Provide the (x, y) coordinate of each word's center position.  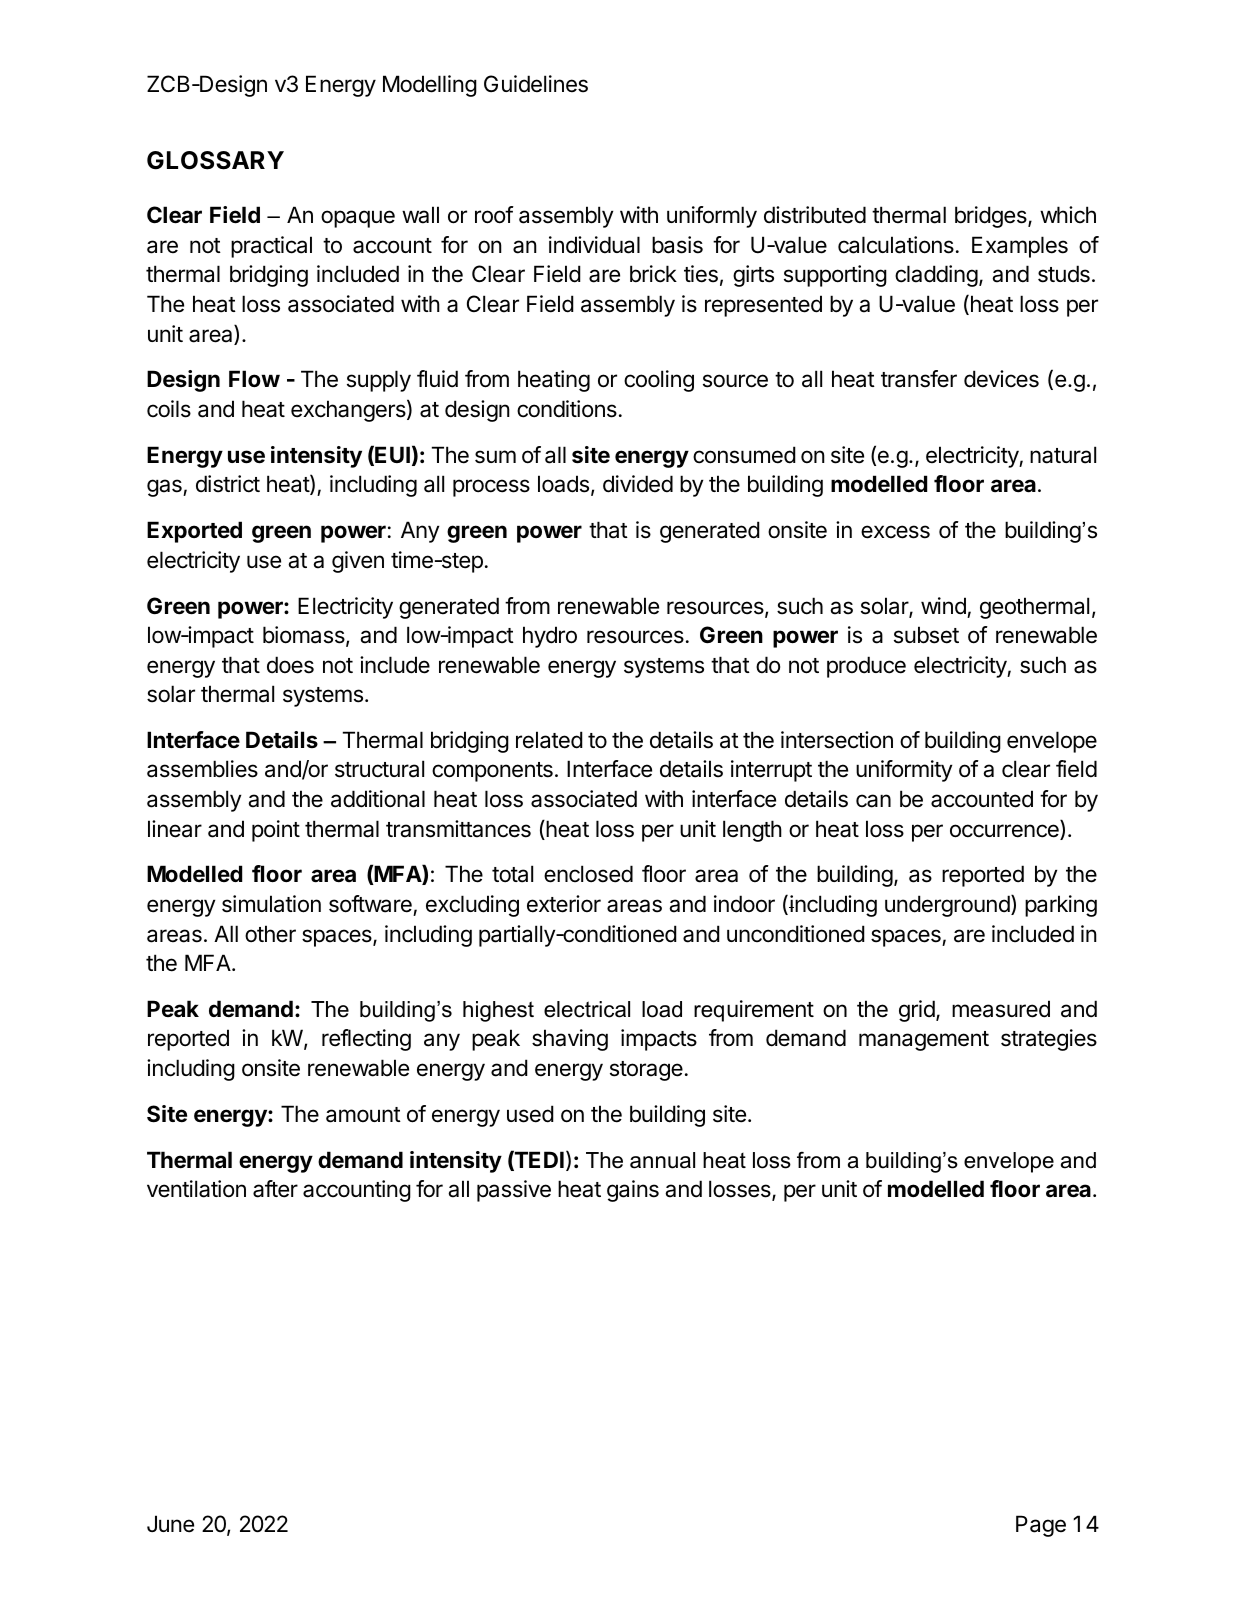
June (170, 1524)
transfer (919, 379)
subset (926, 635)
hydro (550, 637)
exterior (564, 904)
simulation (271, 904)
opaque (358, 219)
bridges (992, 217)
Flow (254, 378)
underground (947, 906)
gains (633, 1191)
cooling (659, 381)
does (290, 665)
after (275, 1189)
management (924, 1041)
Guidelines (536, 84)
